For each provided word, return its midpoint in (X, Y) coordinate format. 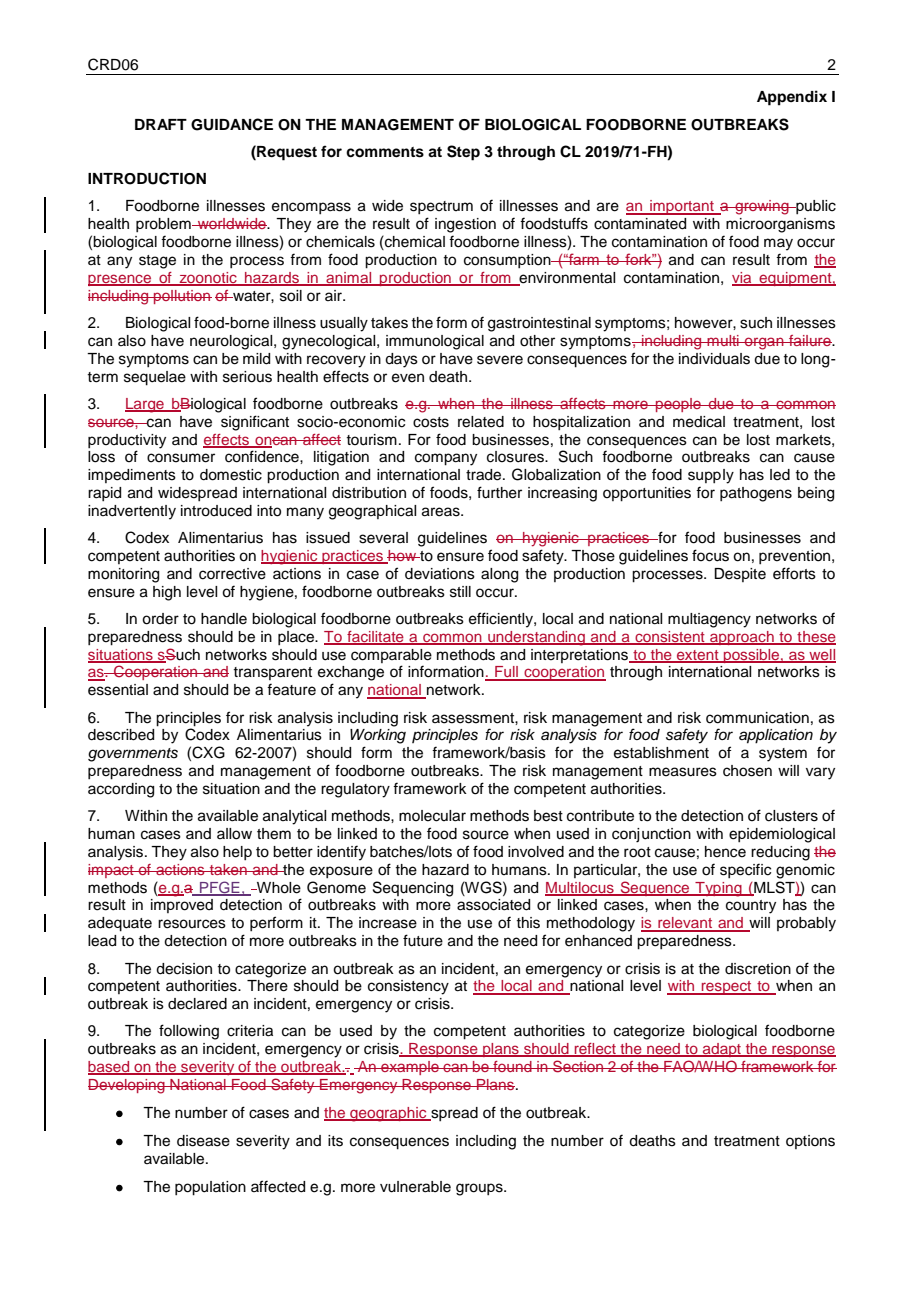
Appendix (792, 98)
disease (203, 1141)
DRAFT (161, 124)
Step (463, 153)
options (810, 1142)
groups (480, 1189)
